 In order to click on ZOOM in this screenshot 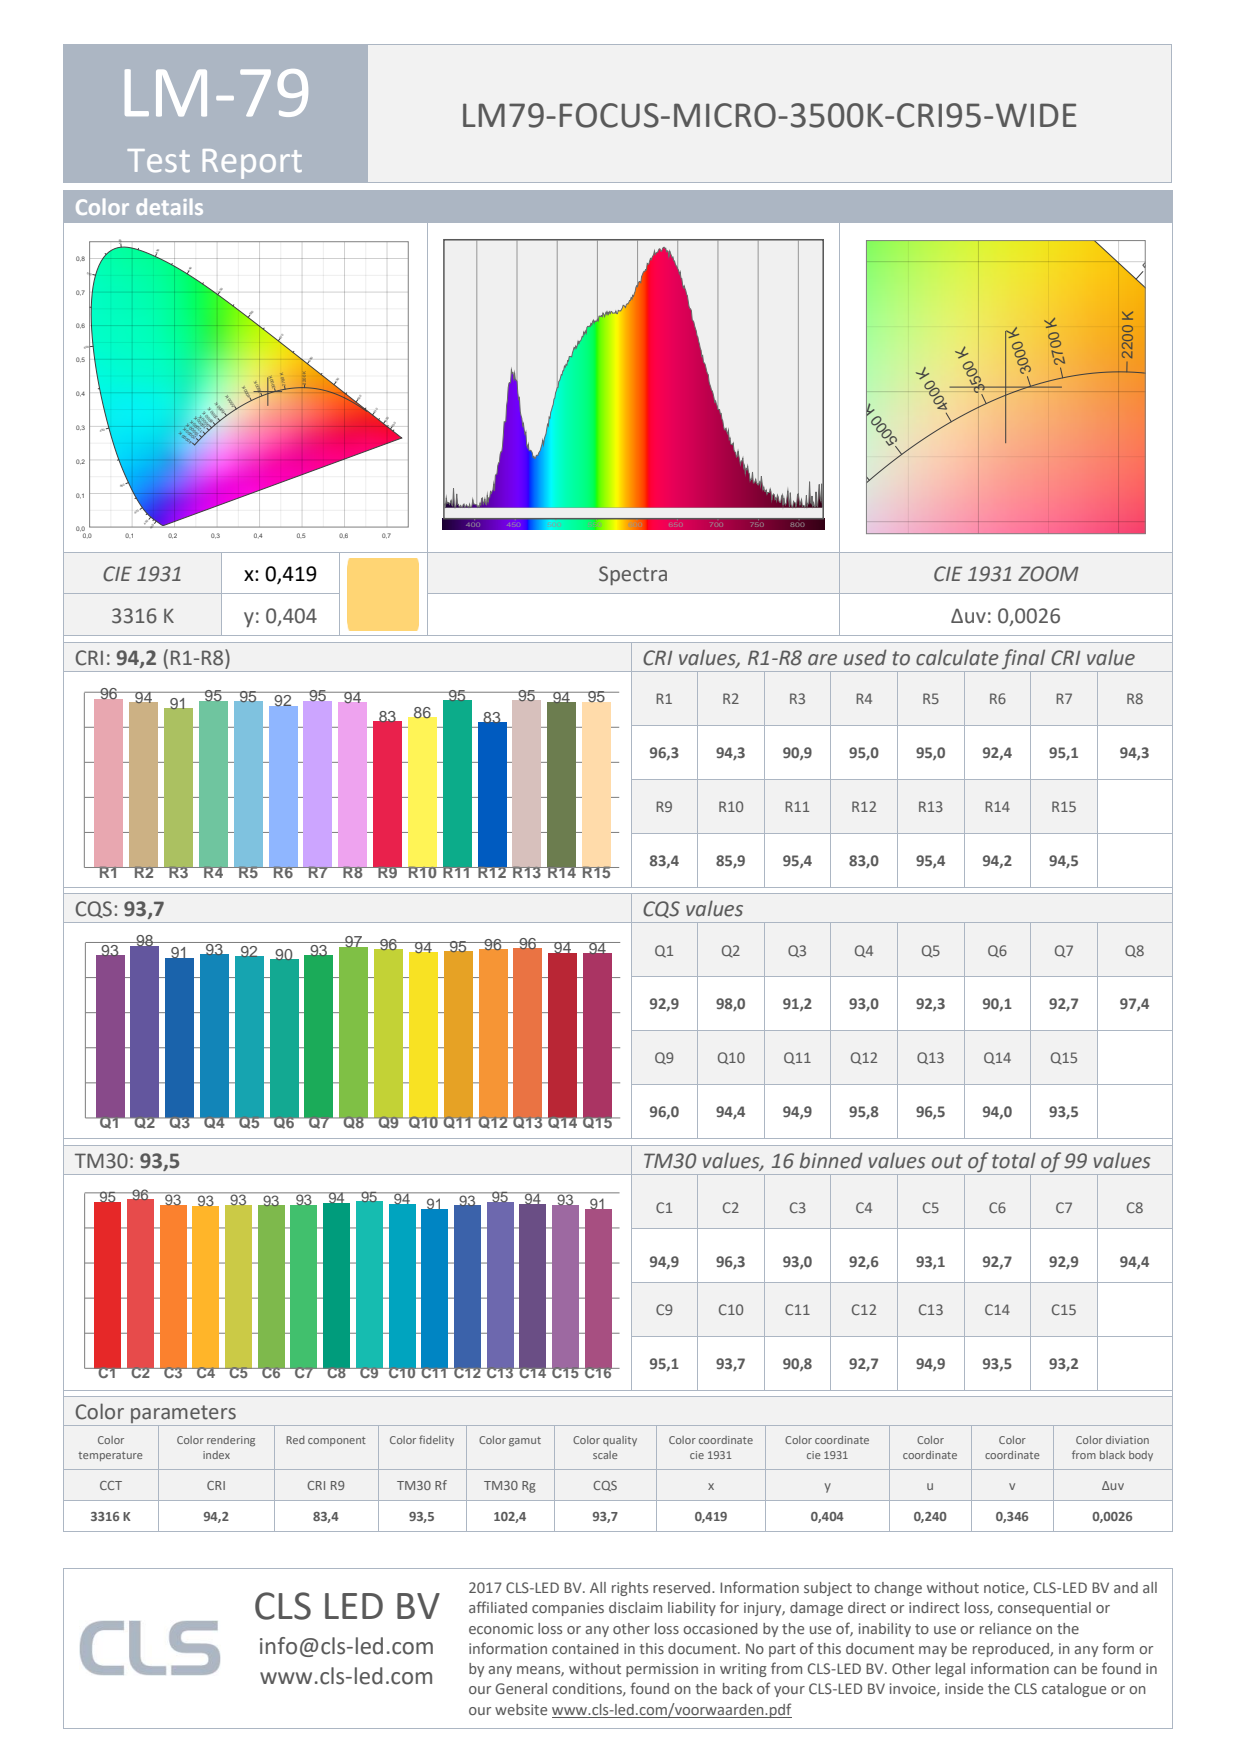, I will do `click(1048, 574)`.
